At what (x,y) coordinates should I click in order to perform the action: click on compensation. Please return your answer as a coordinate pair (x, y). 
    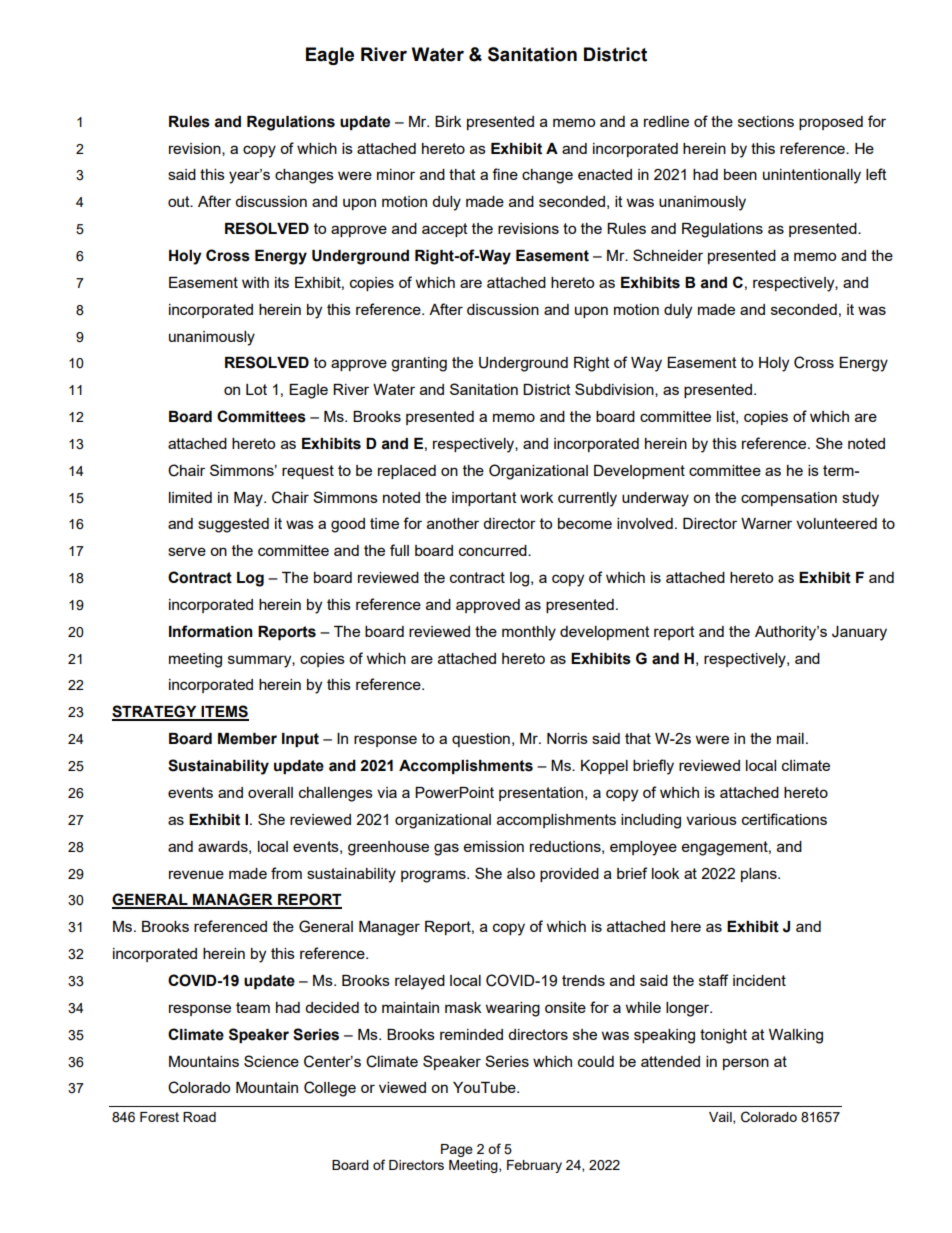
    Looking at the image, I should click on (789, 499).
